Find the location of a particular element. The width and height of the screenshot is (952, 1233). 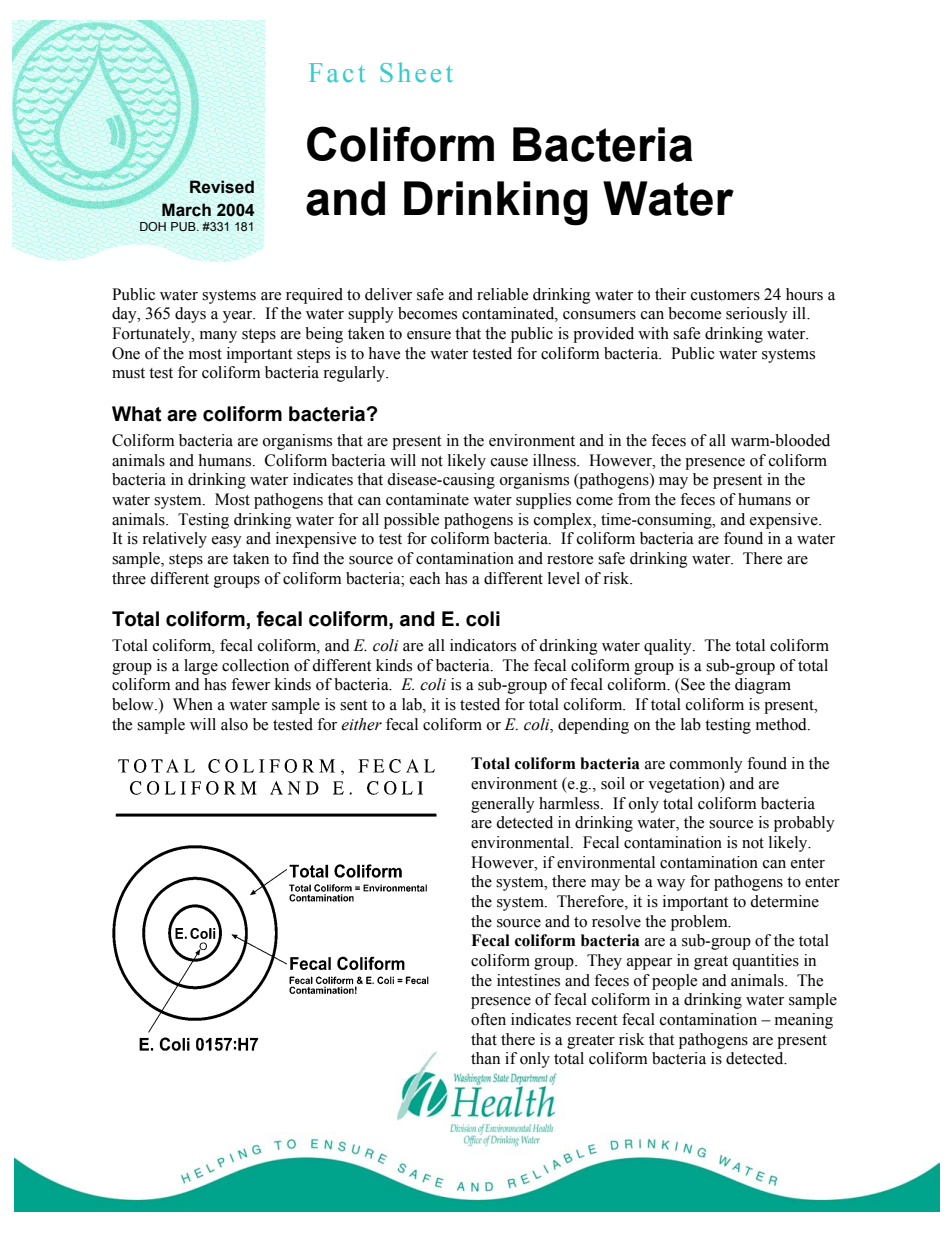

generally is located at coordinates (503, 805).
